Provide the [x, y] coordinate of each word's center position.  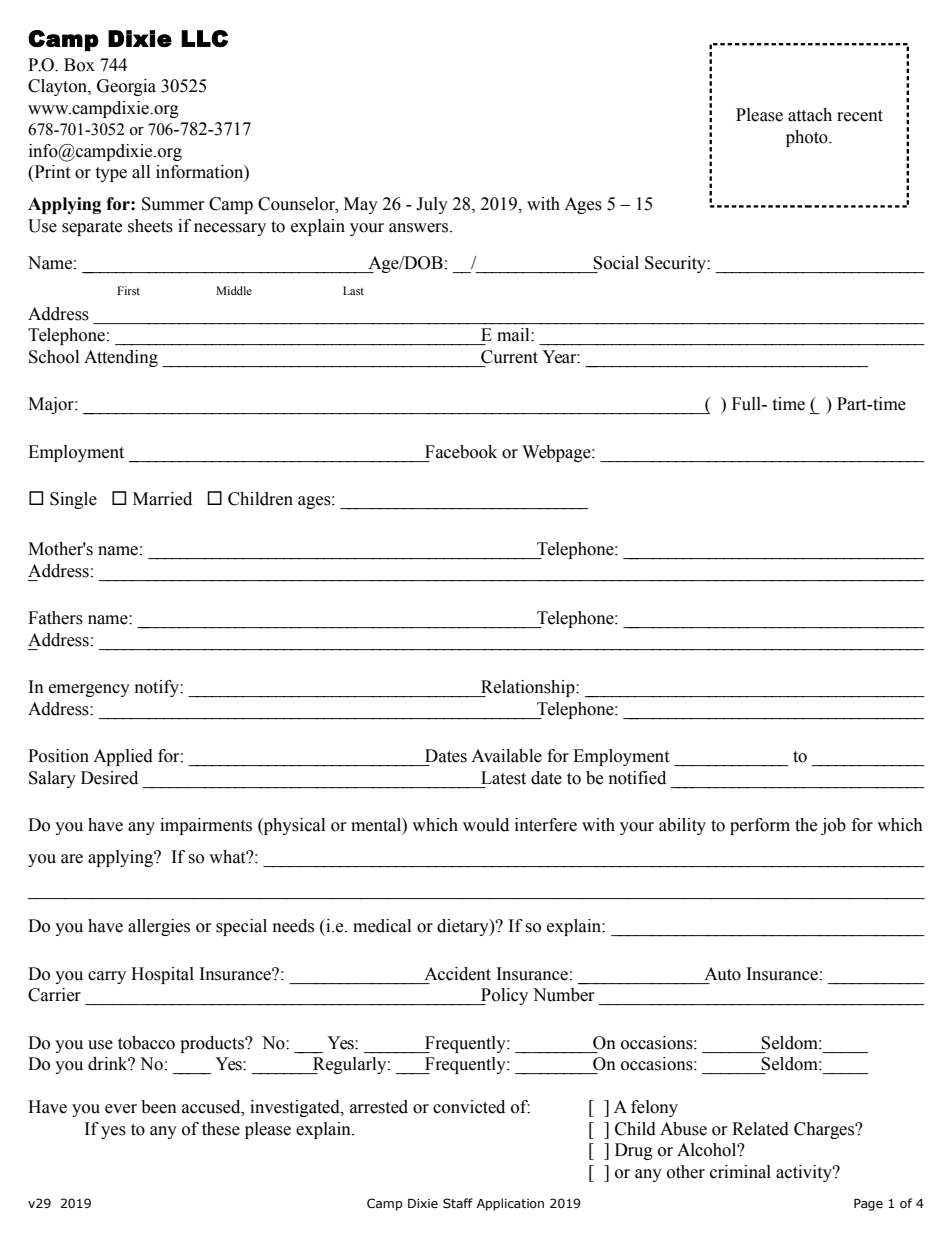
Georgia [126, 87]
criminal [740, 1172]
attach [810, 115]
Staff [458, 1203]
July [432, 205]
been [159, 1107]
